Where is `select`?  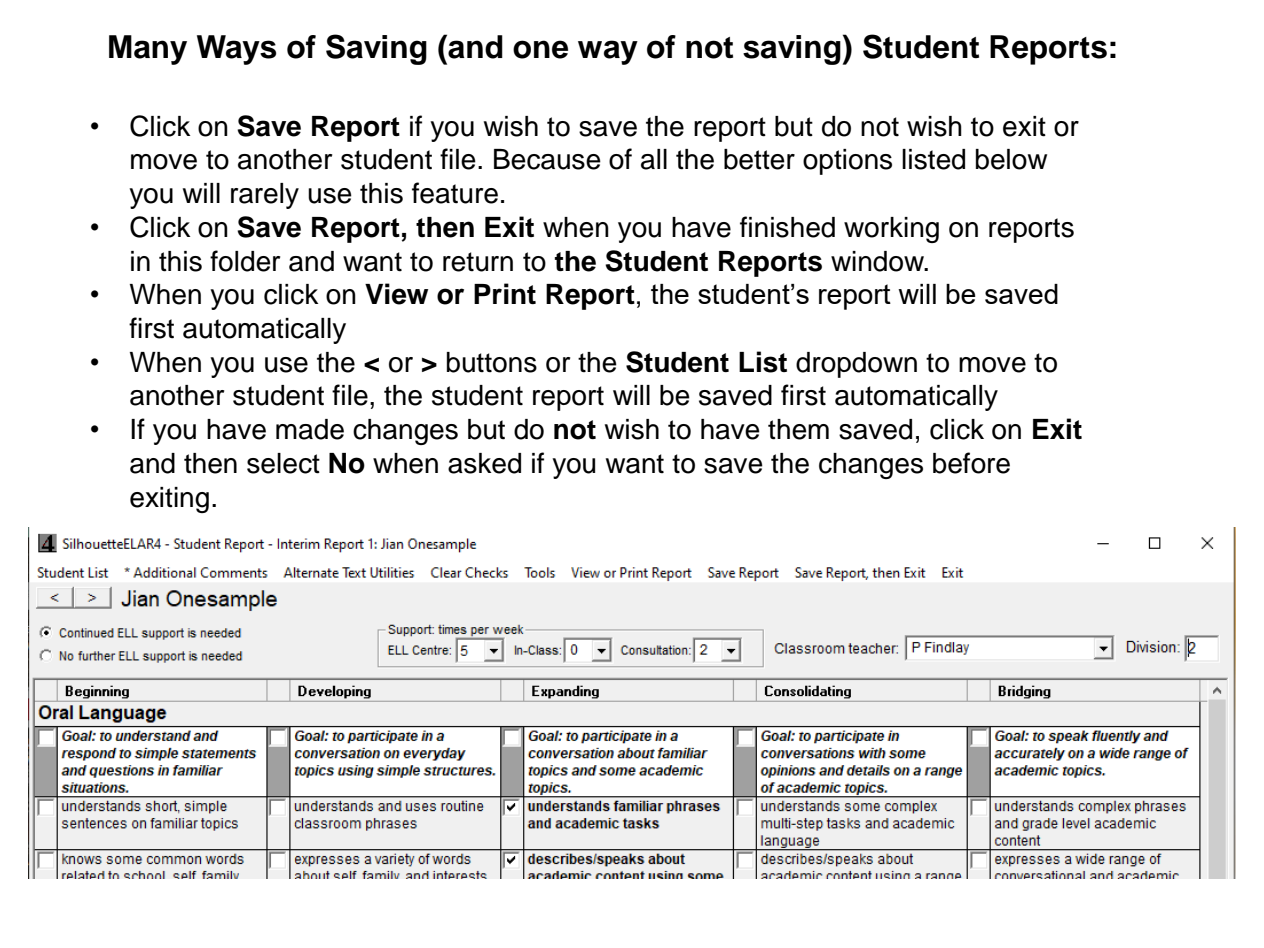
select is located at coordinates (283, 463).
